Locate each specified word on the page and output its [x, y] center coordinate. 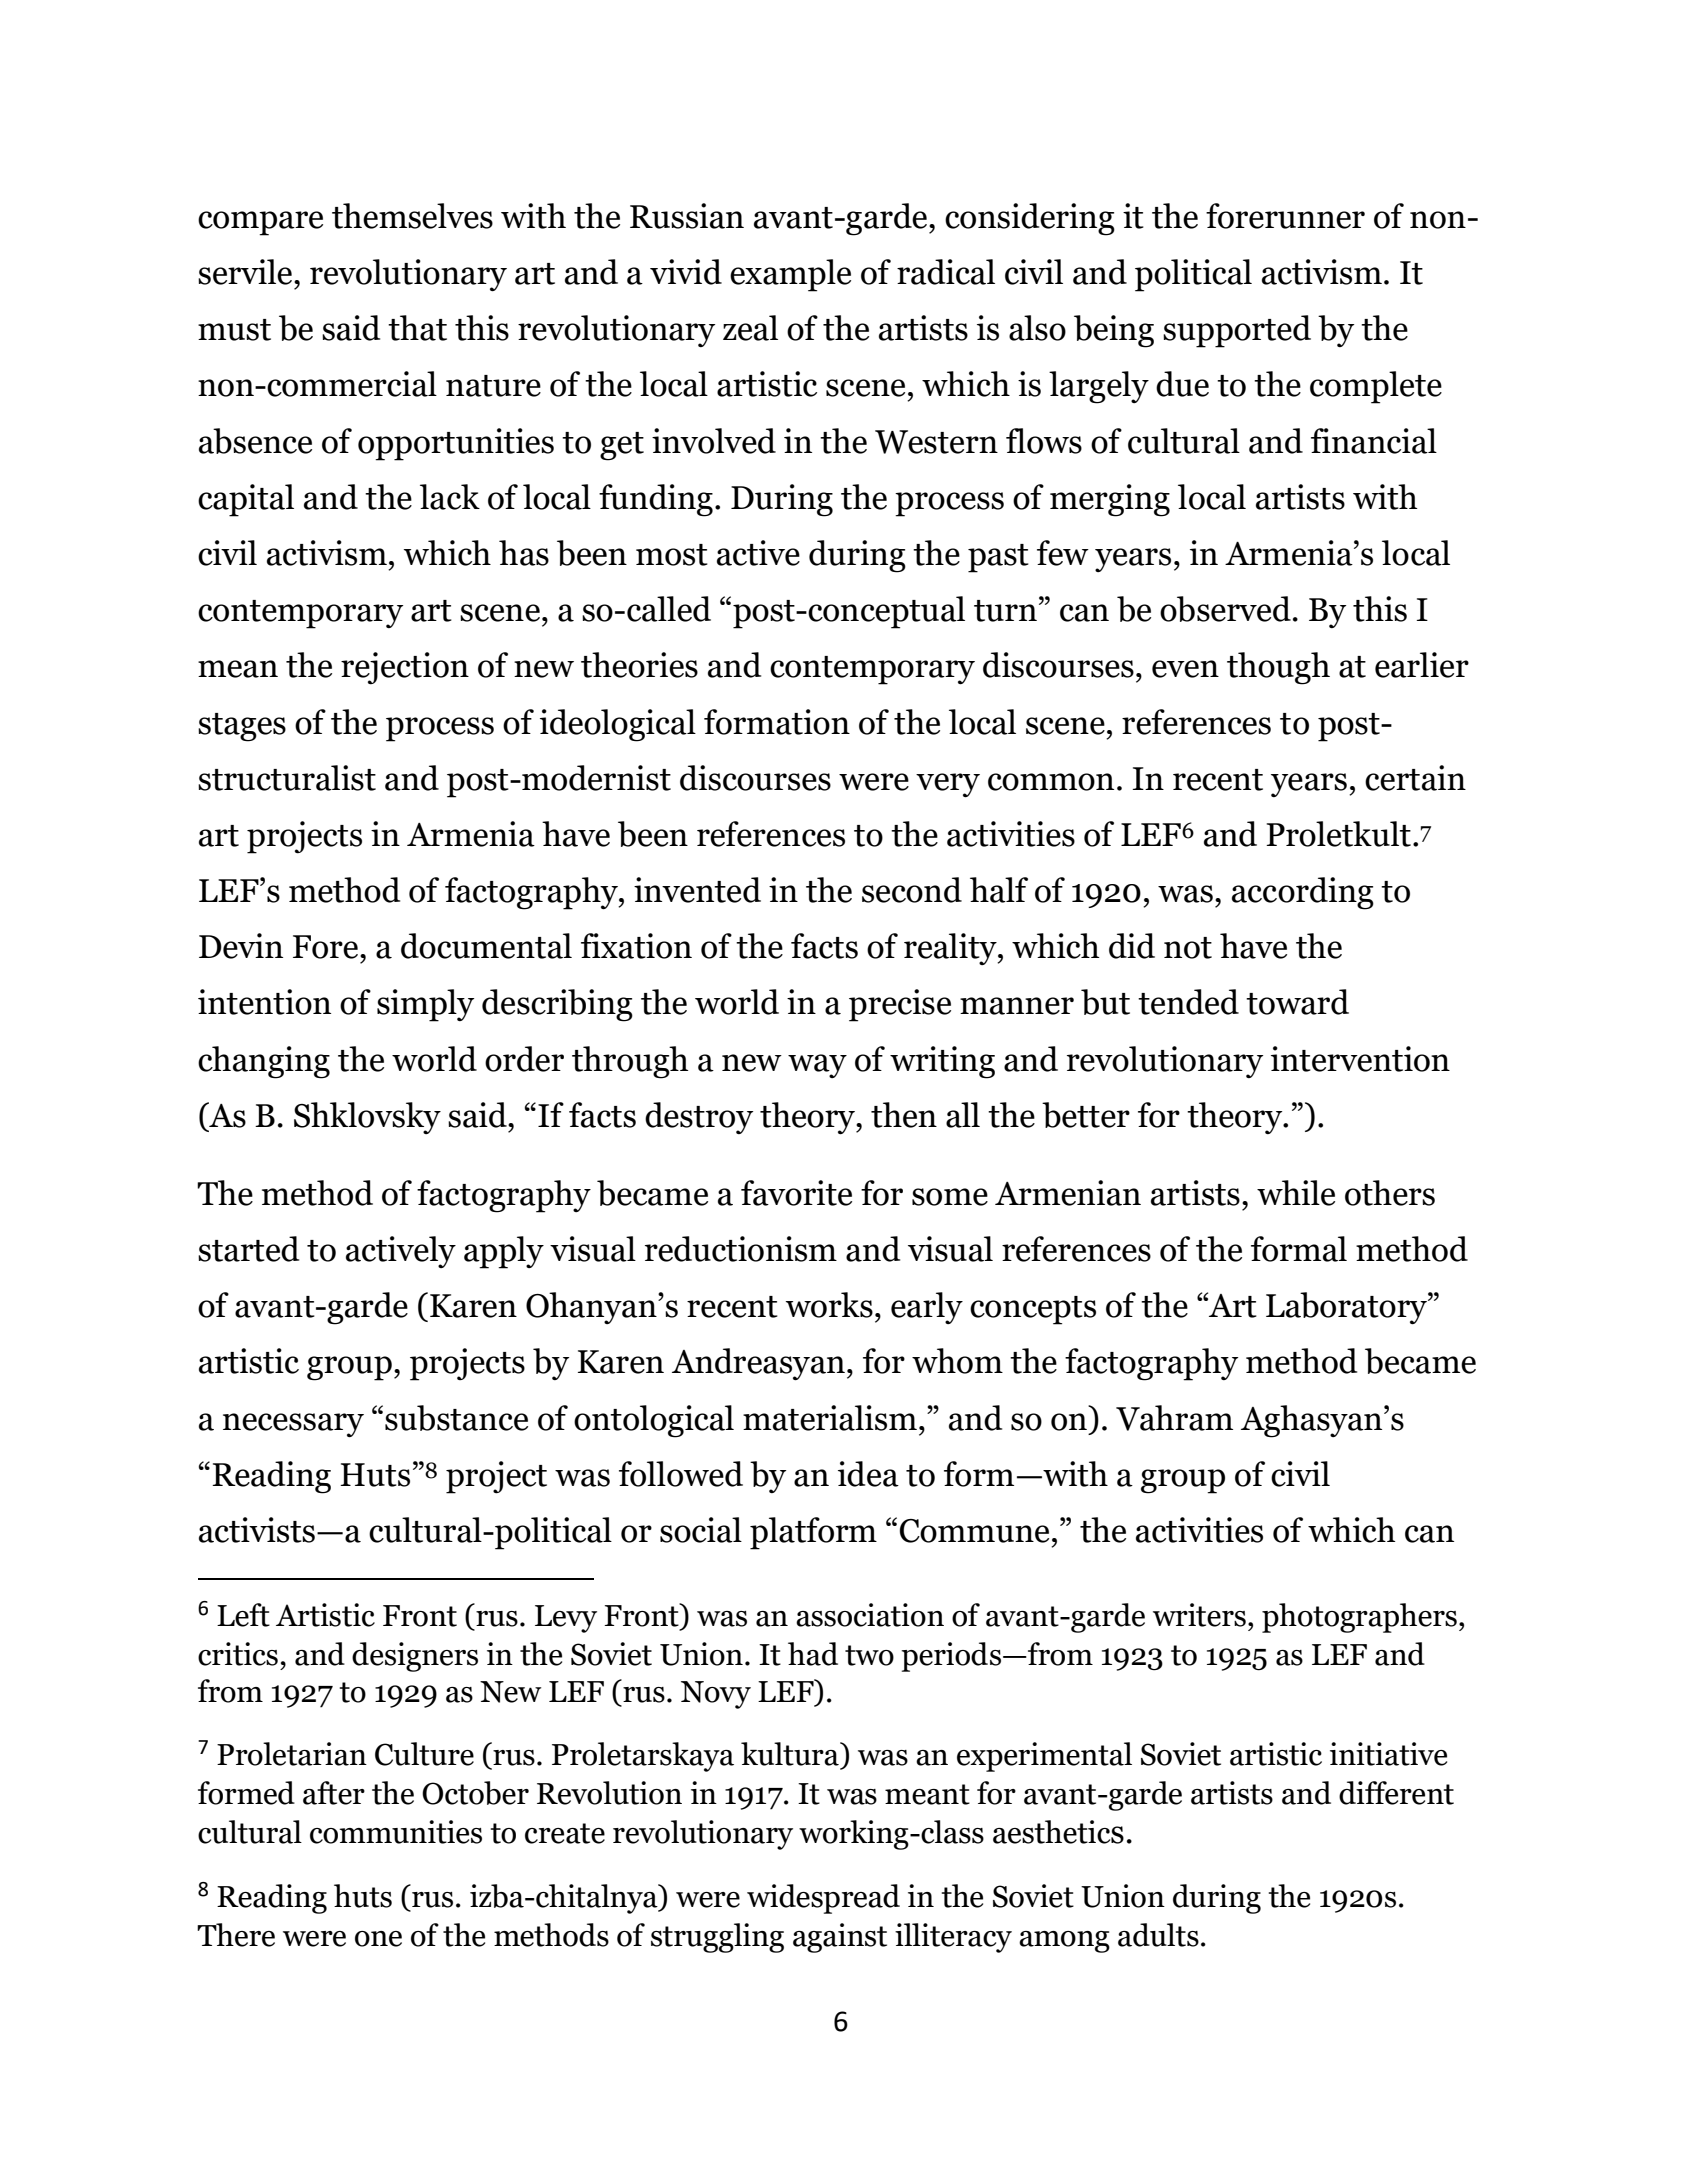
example [790, 275]
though [1278, 668]
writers [1199, 1615]
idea [868, 1474]
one [378, 1939]
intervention [1360, 1059]
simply [425, 1005]
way [817, 1066]
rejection [405, 668]
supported [1237, 331]
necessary [293, 1425]
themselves [412, 216]
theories [639, 665]
